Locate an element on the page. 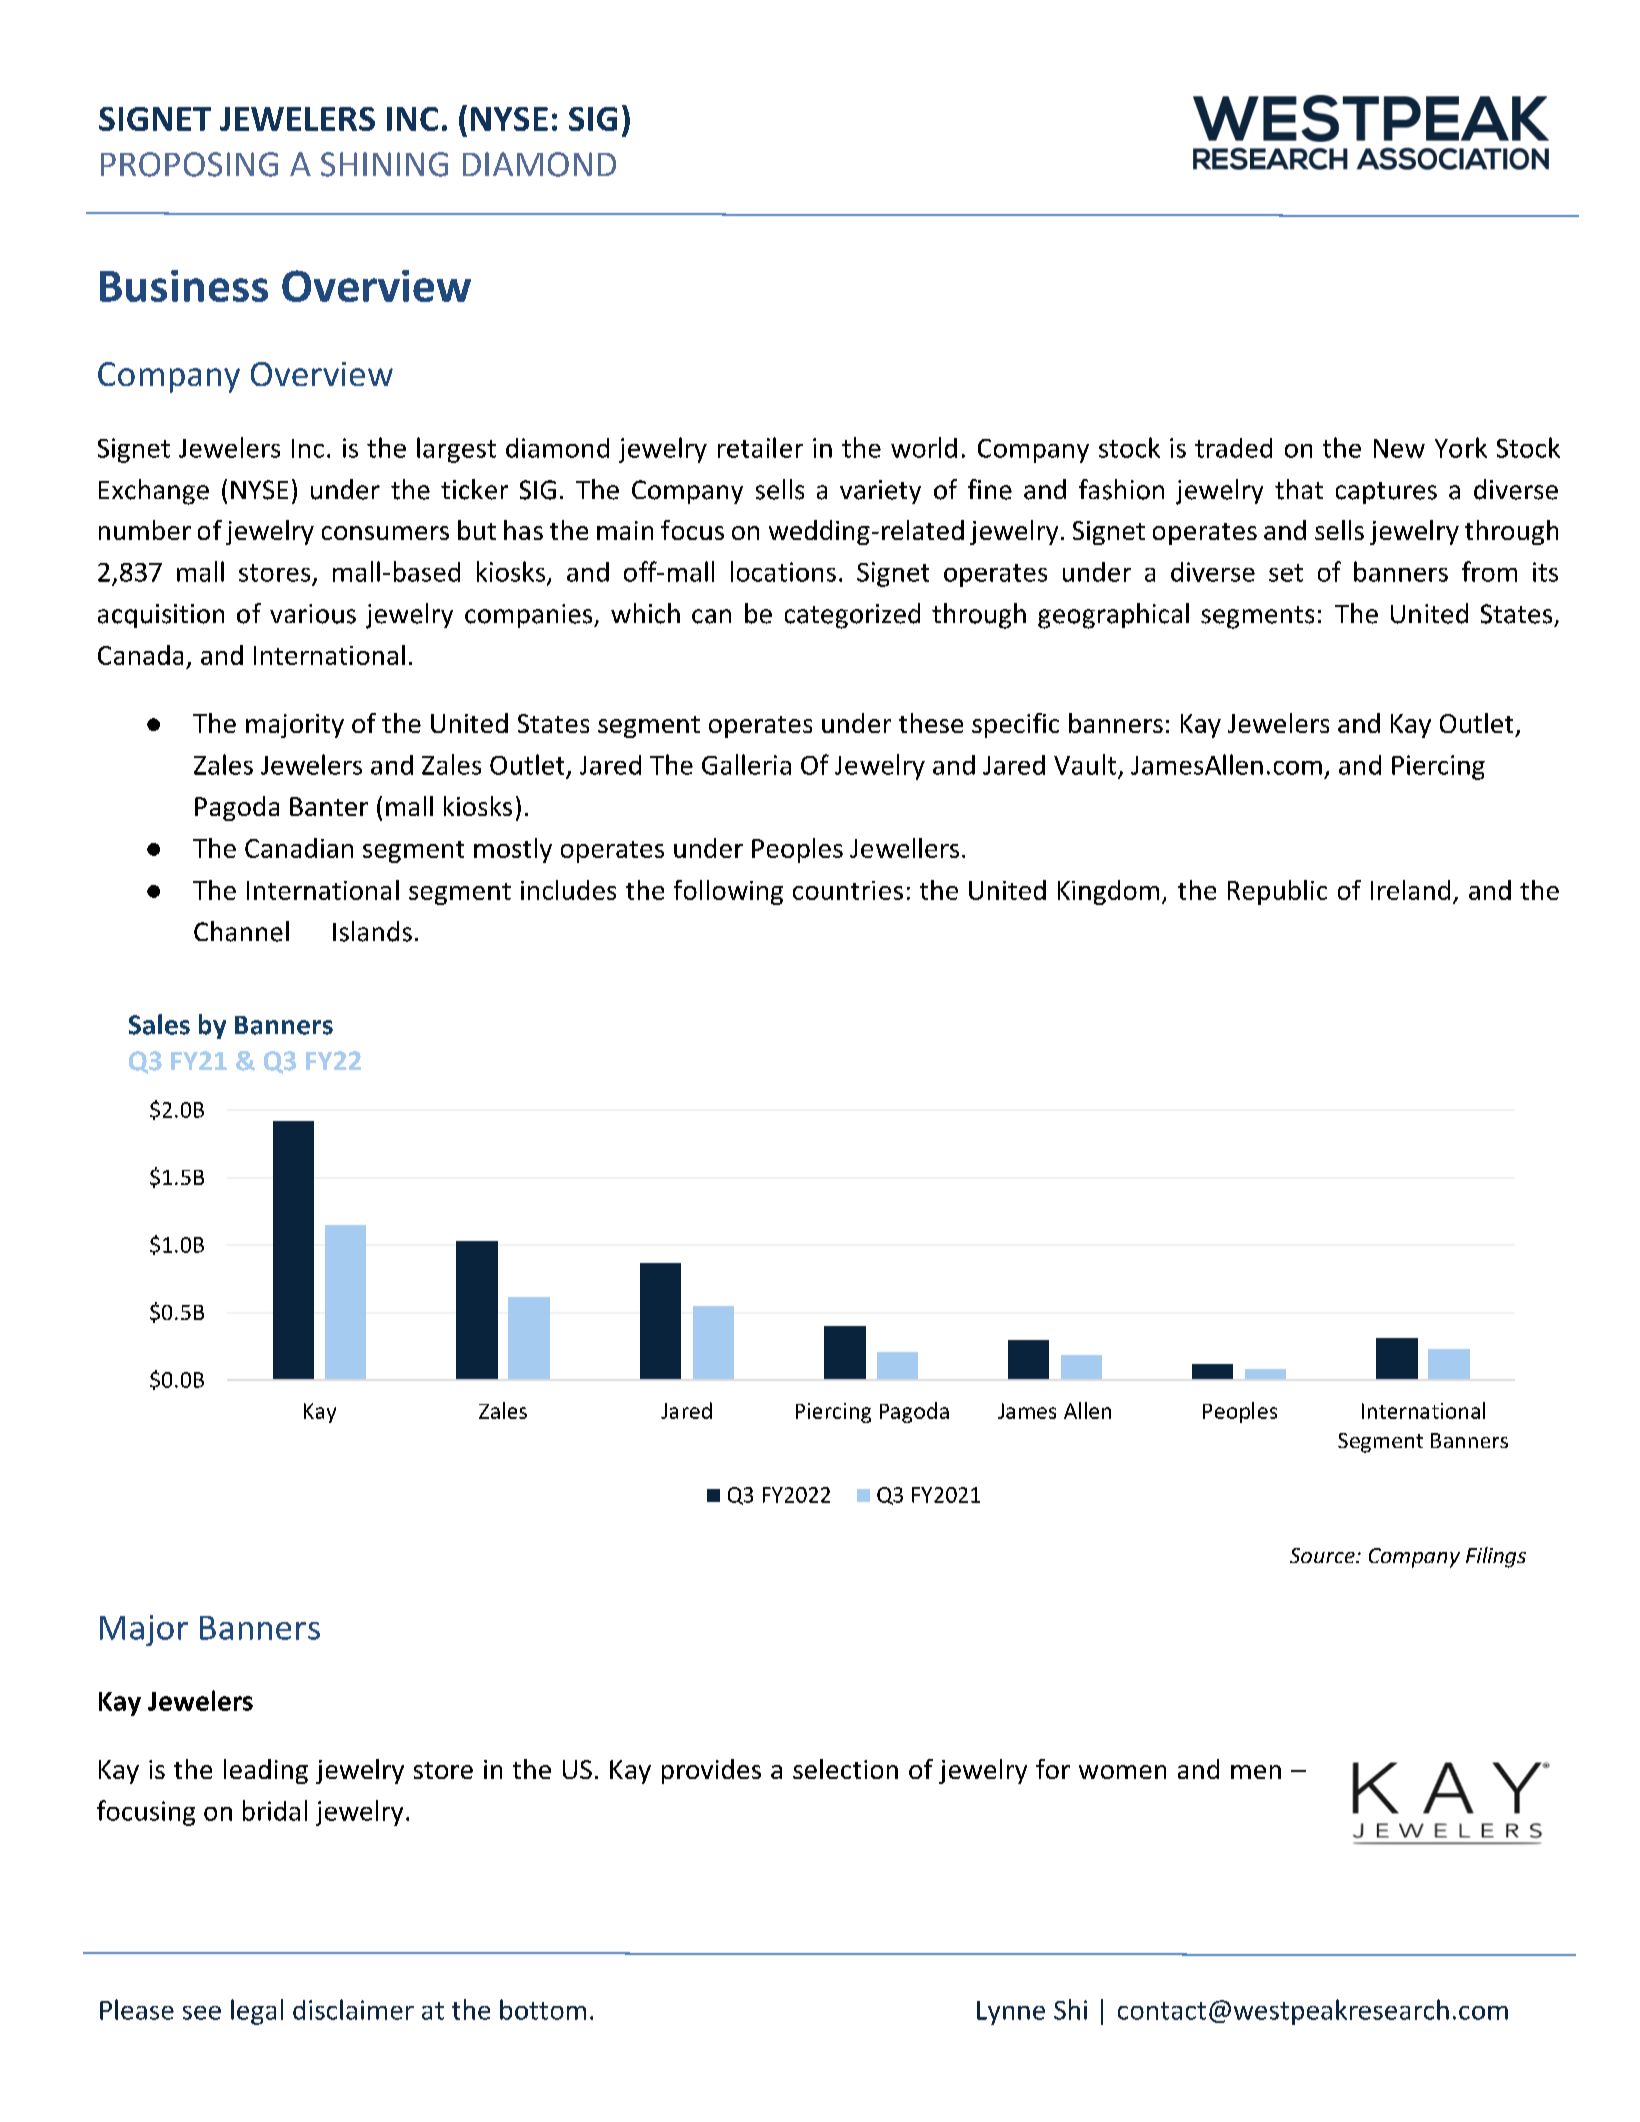 The width and height of the document is (1640, 2122). women is located at coordinates (1122, 1772).
